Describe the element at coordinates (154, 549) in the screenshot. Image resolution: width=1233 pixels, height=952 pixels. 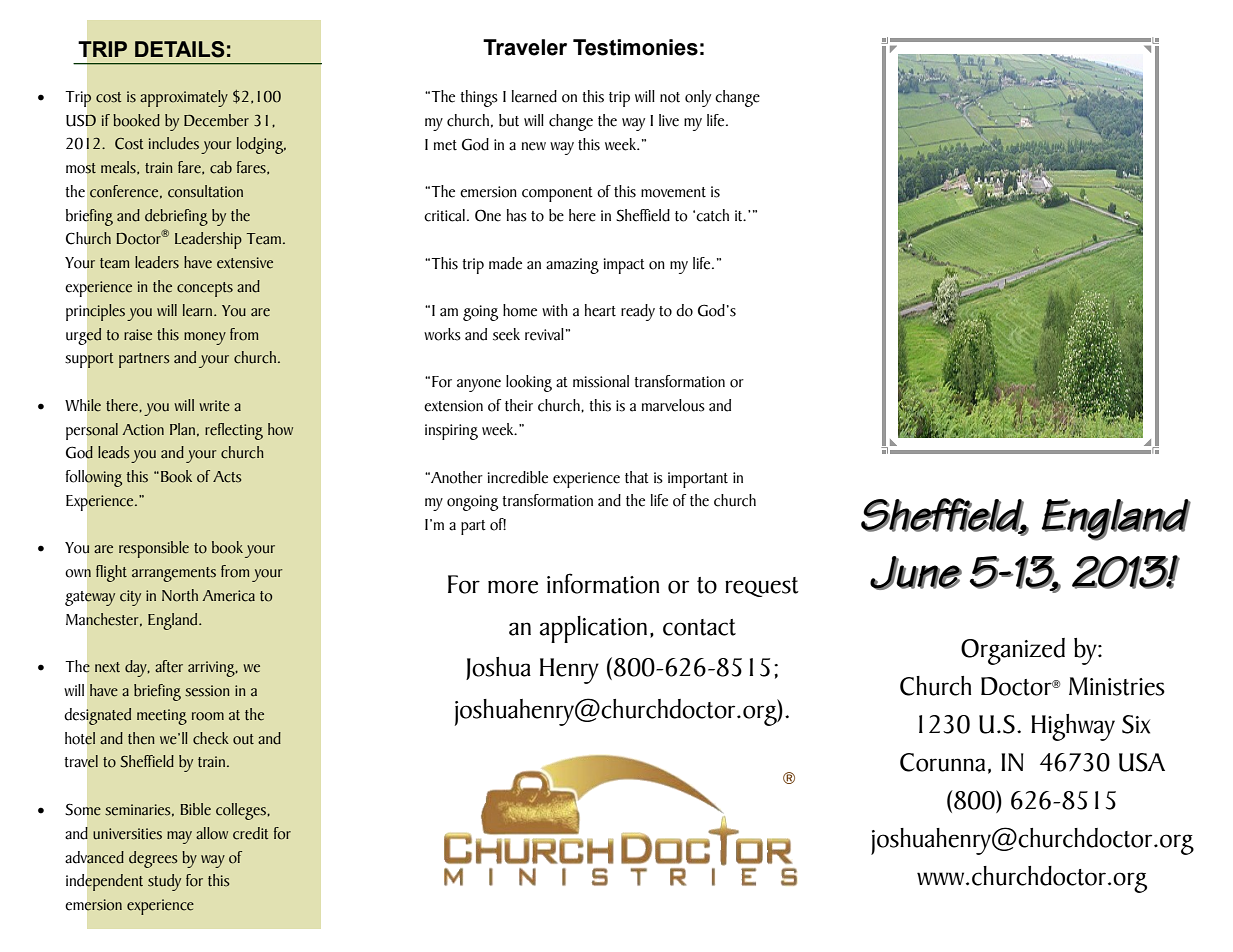
I see `responsible` at that location.
